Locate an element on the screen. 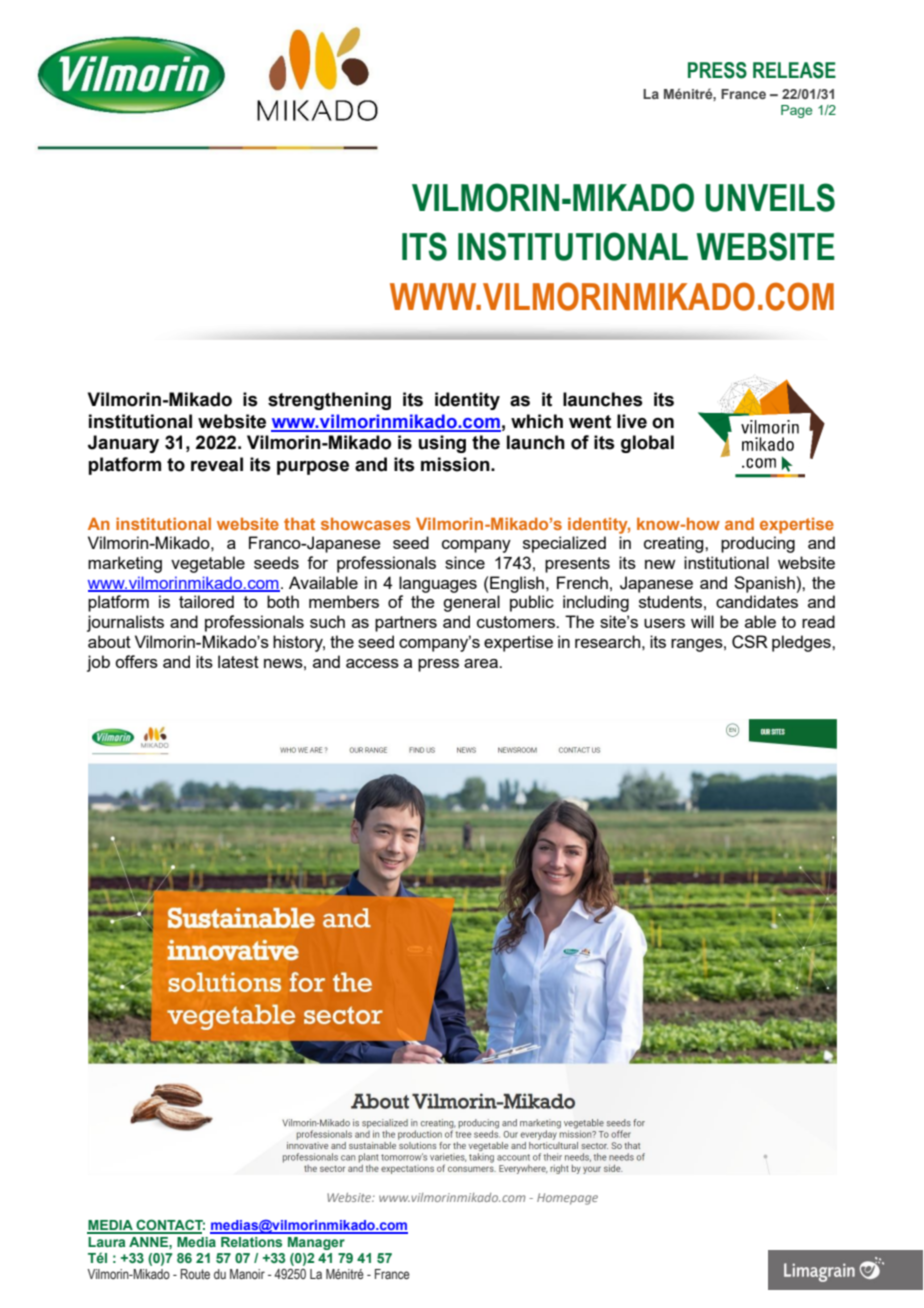 The width and height of the screenshot is (924, 1308). CSR is located at coordinates (750, 642).
